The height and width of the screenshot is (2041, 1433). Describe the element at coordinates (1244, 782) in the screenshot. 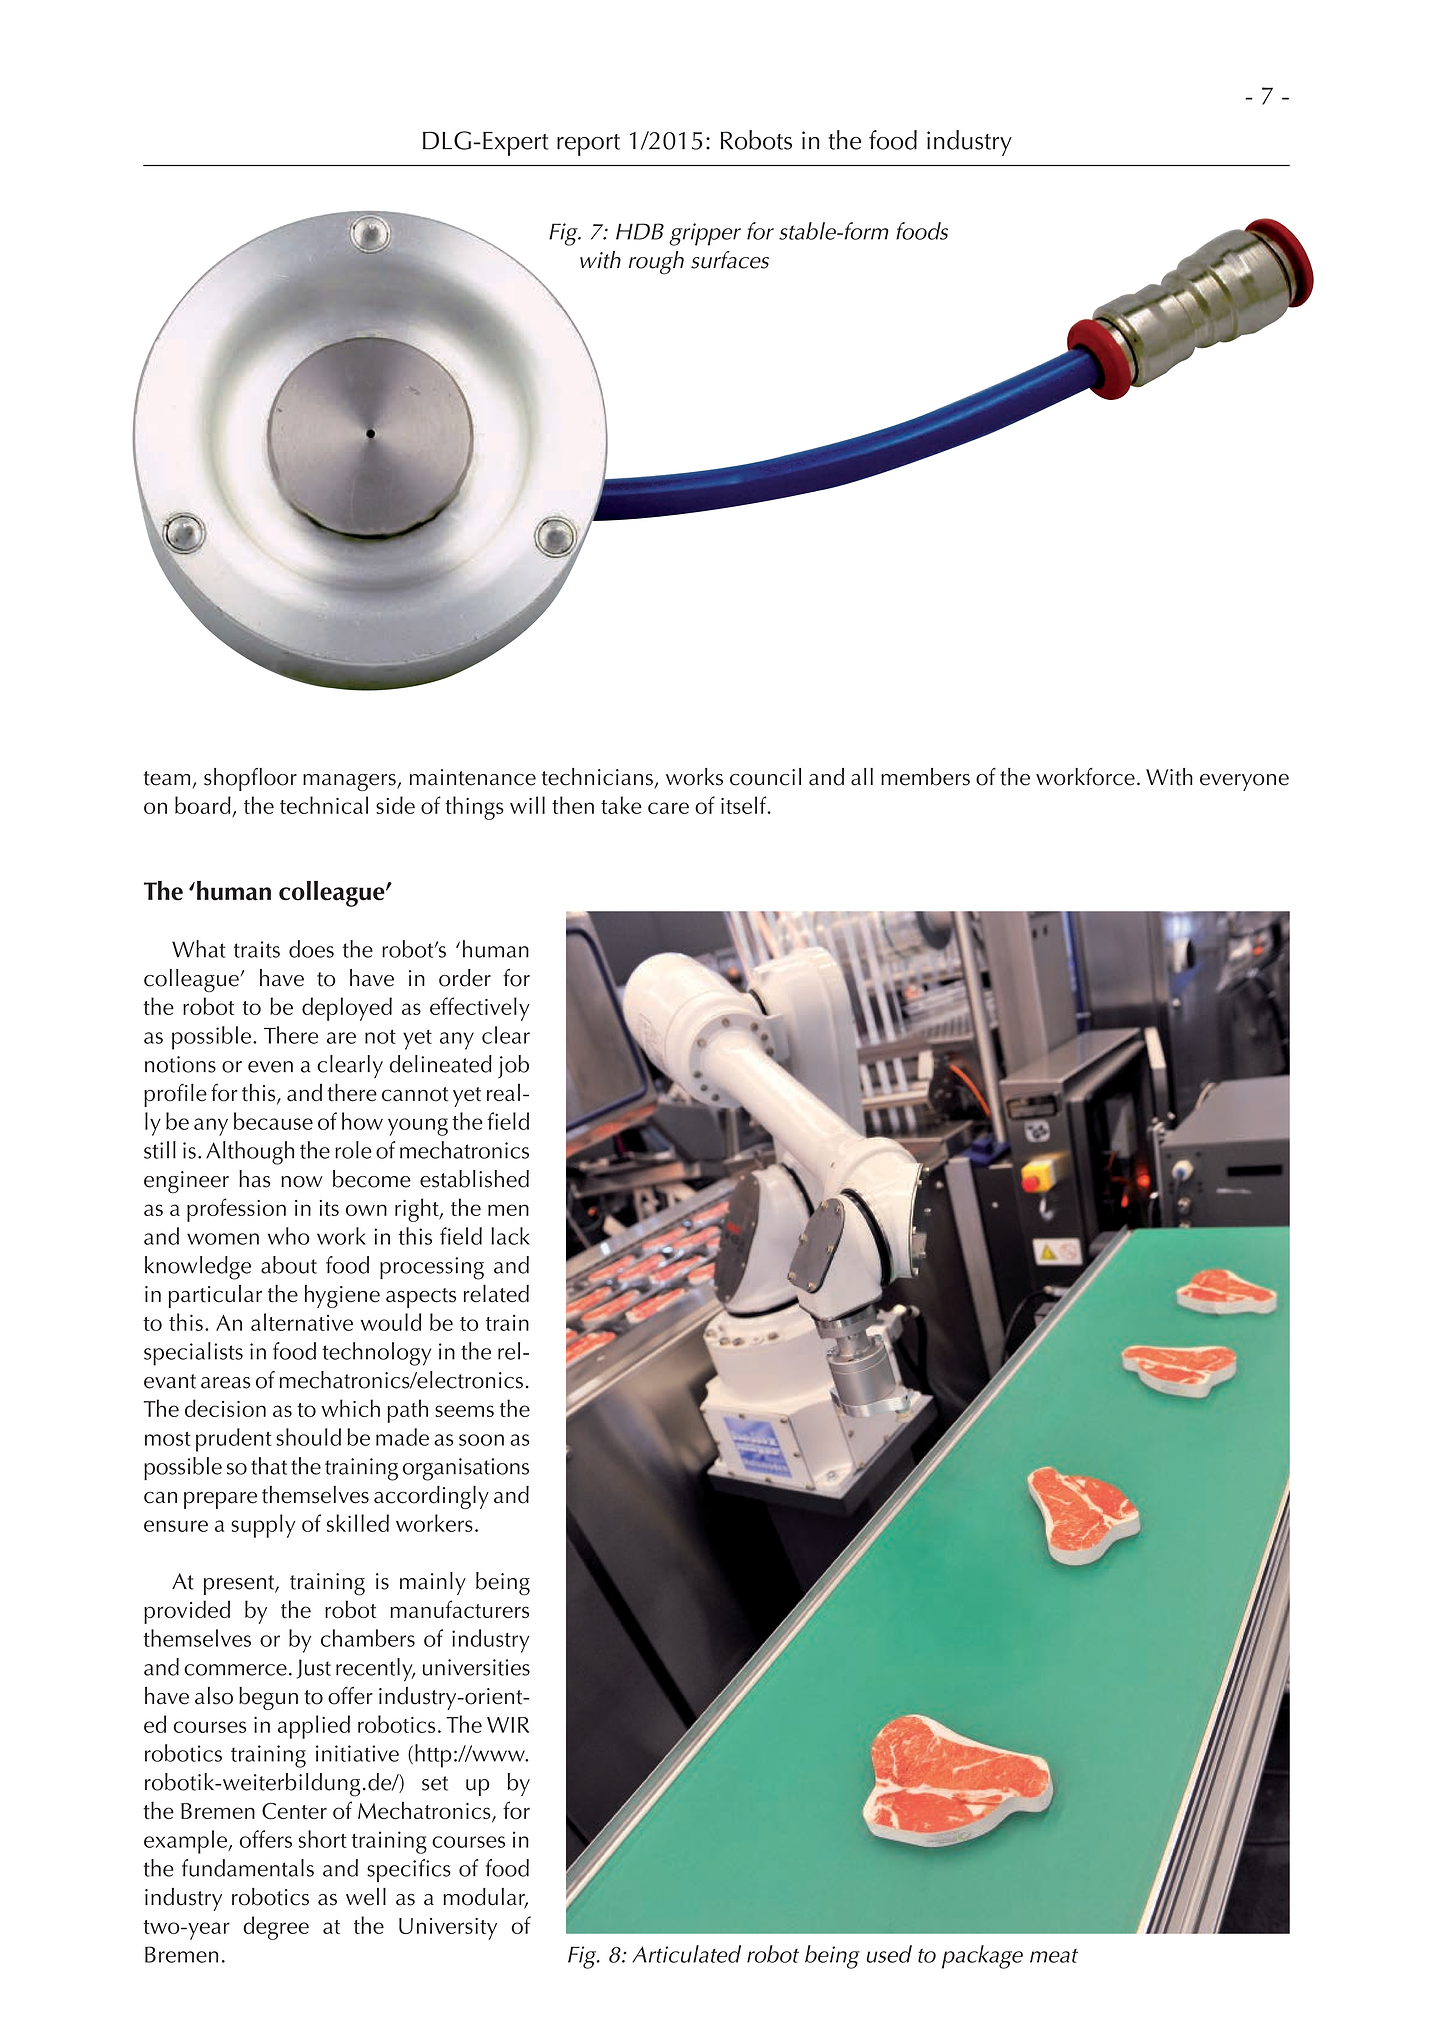

I see `everyone` at that location.
